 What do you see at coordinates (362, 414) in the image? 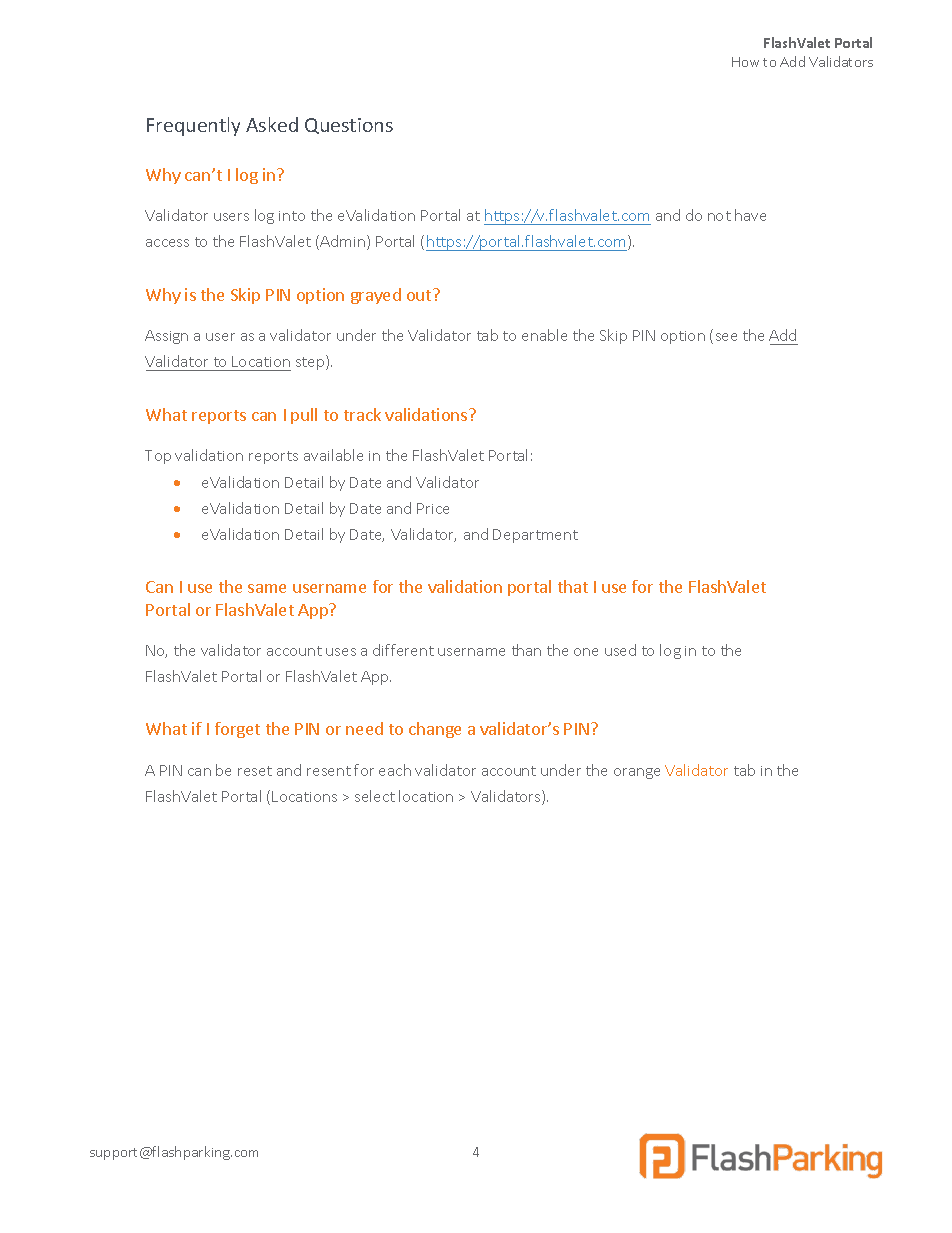
I see `track` at bounding box center [362, 414].
